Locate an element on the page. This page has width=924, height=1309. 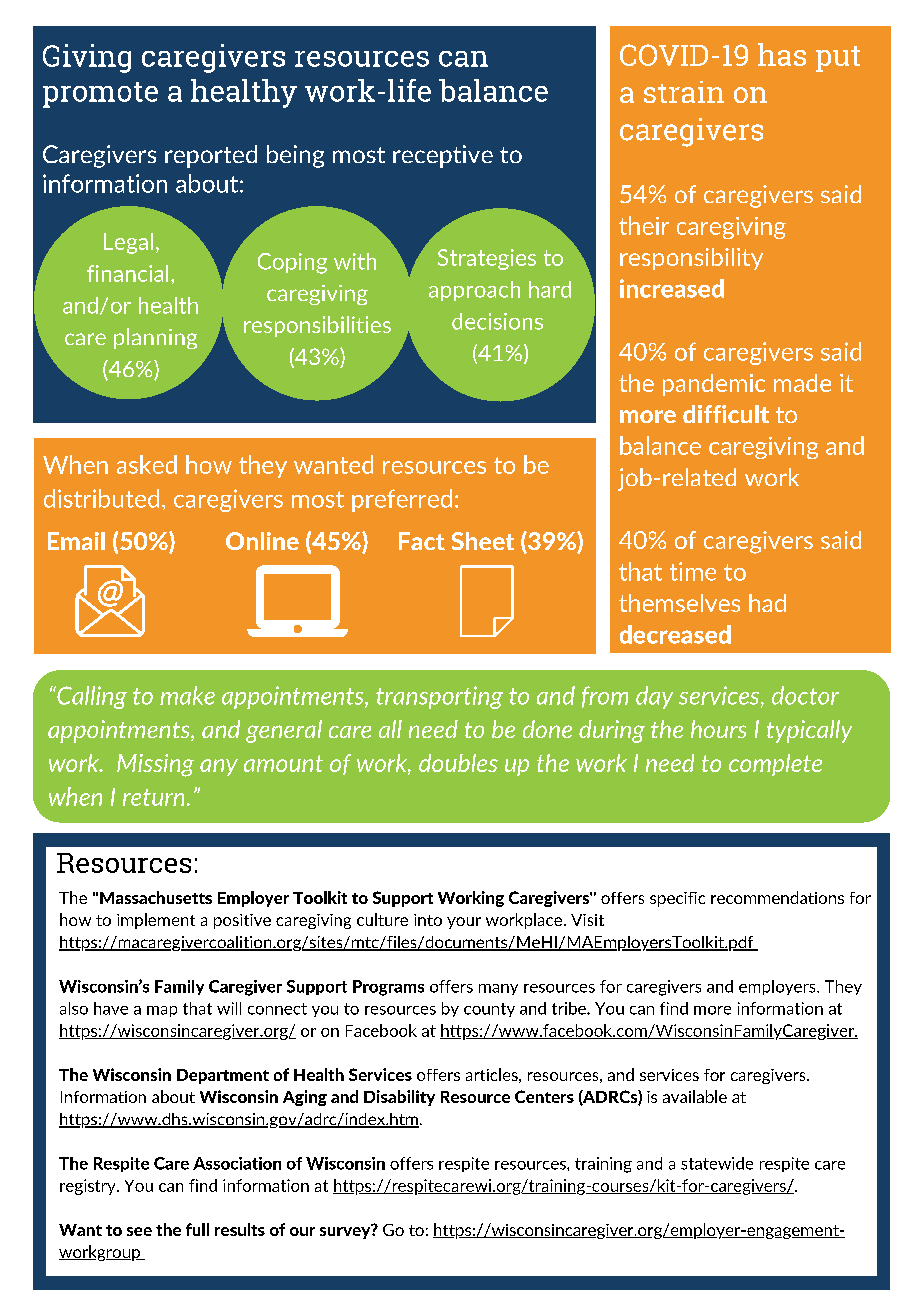
your is located at coordinates (464, 923).
